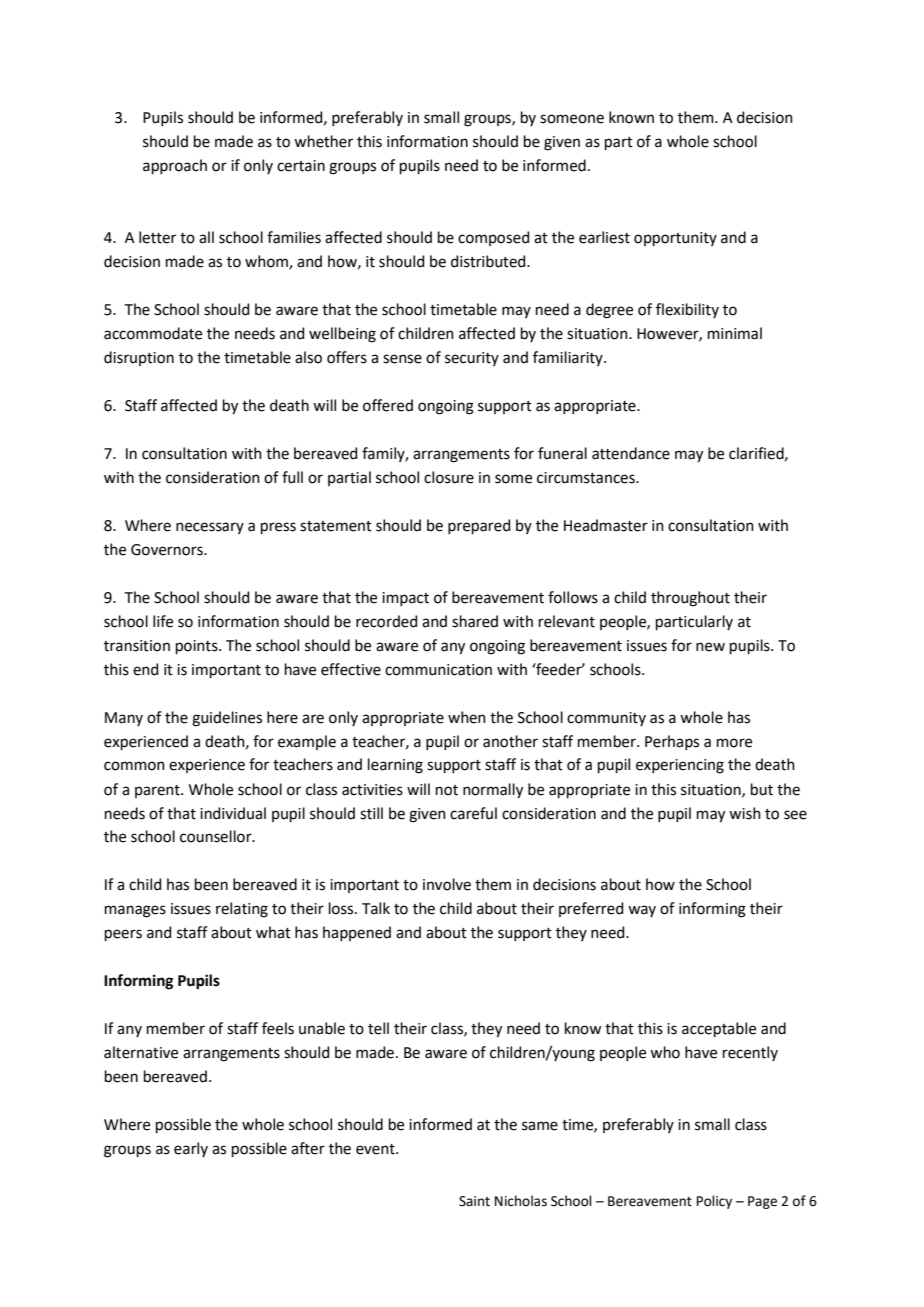  I want to click on wish, so click(745, 813).
